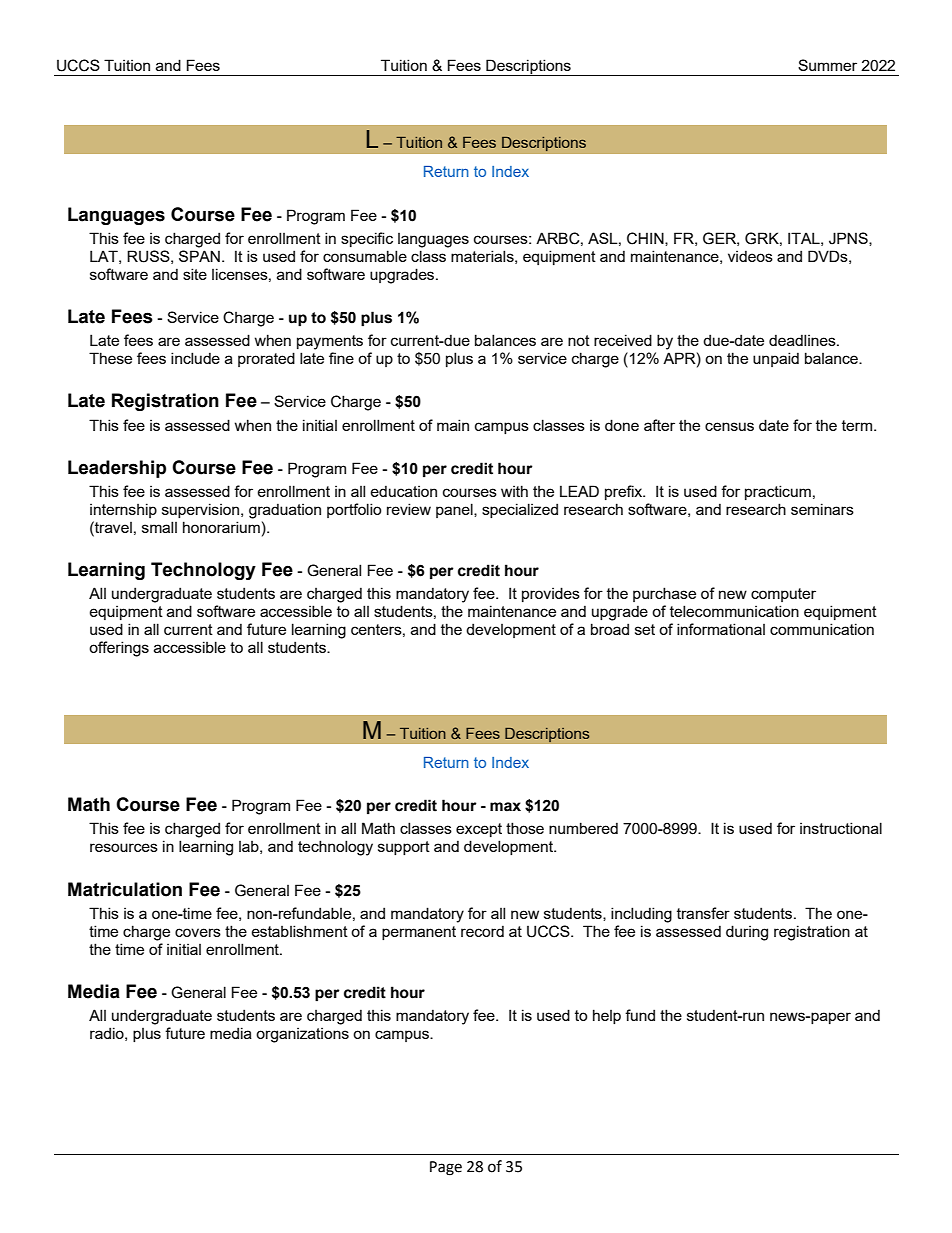 The width and height of the screenshot is (952, 1233). I want to click on specific, so click(367, 239).
